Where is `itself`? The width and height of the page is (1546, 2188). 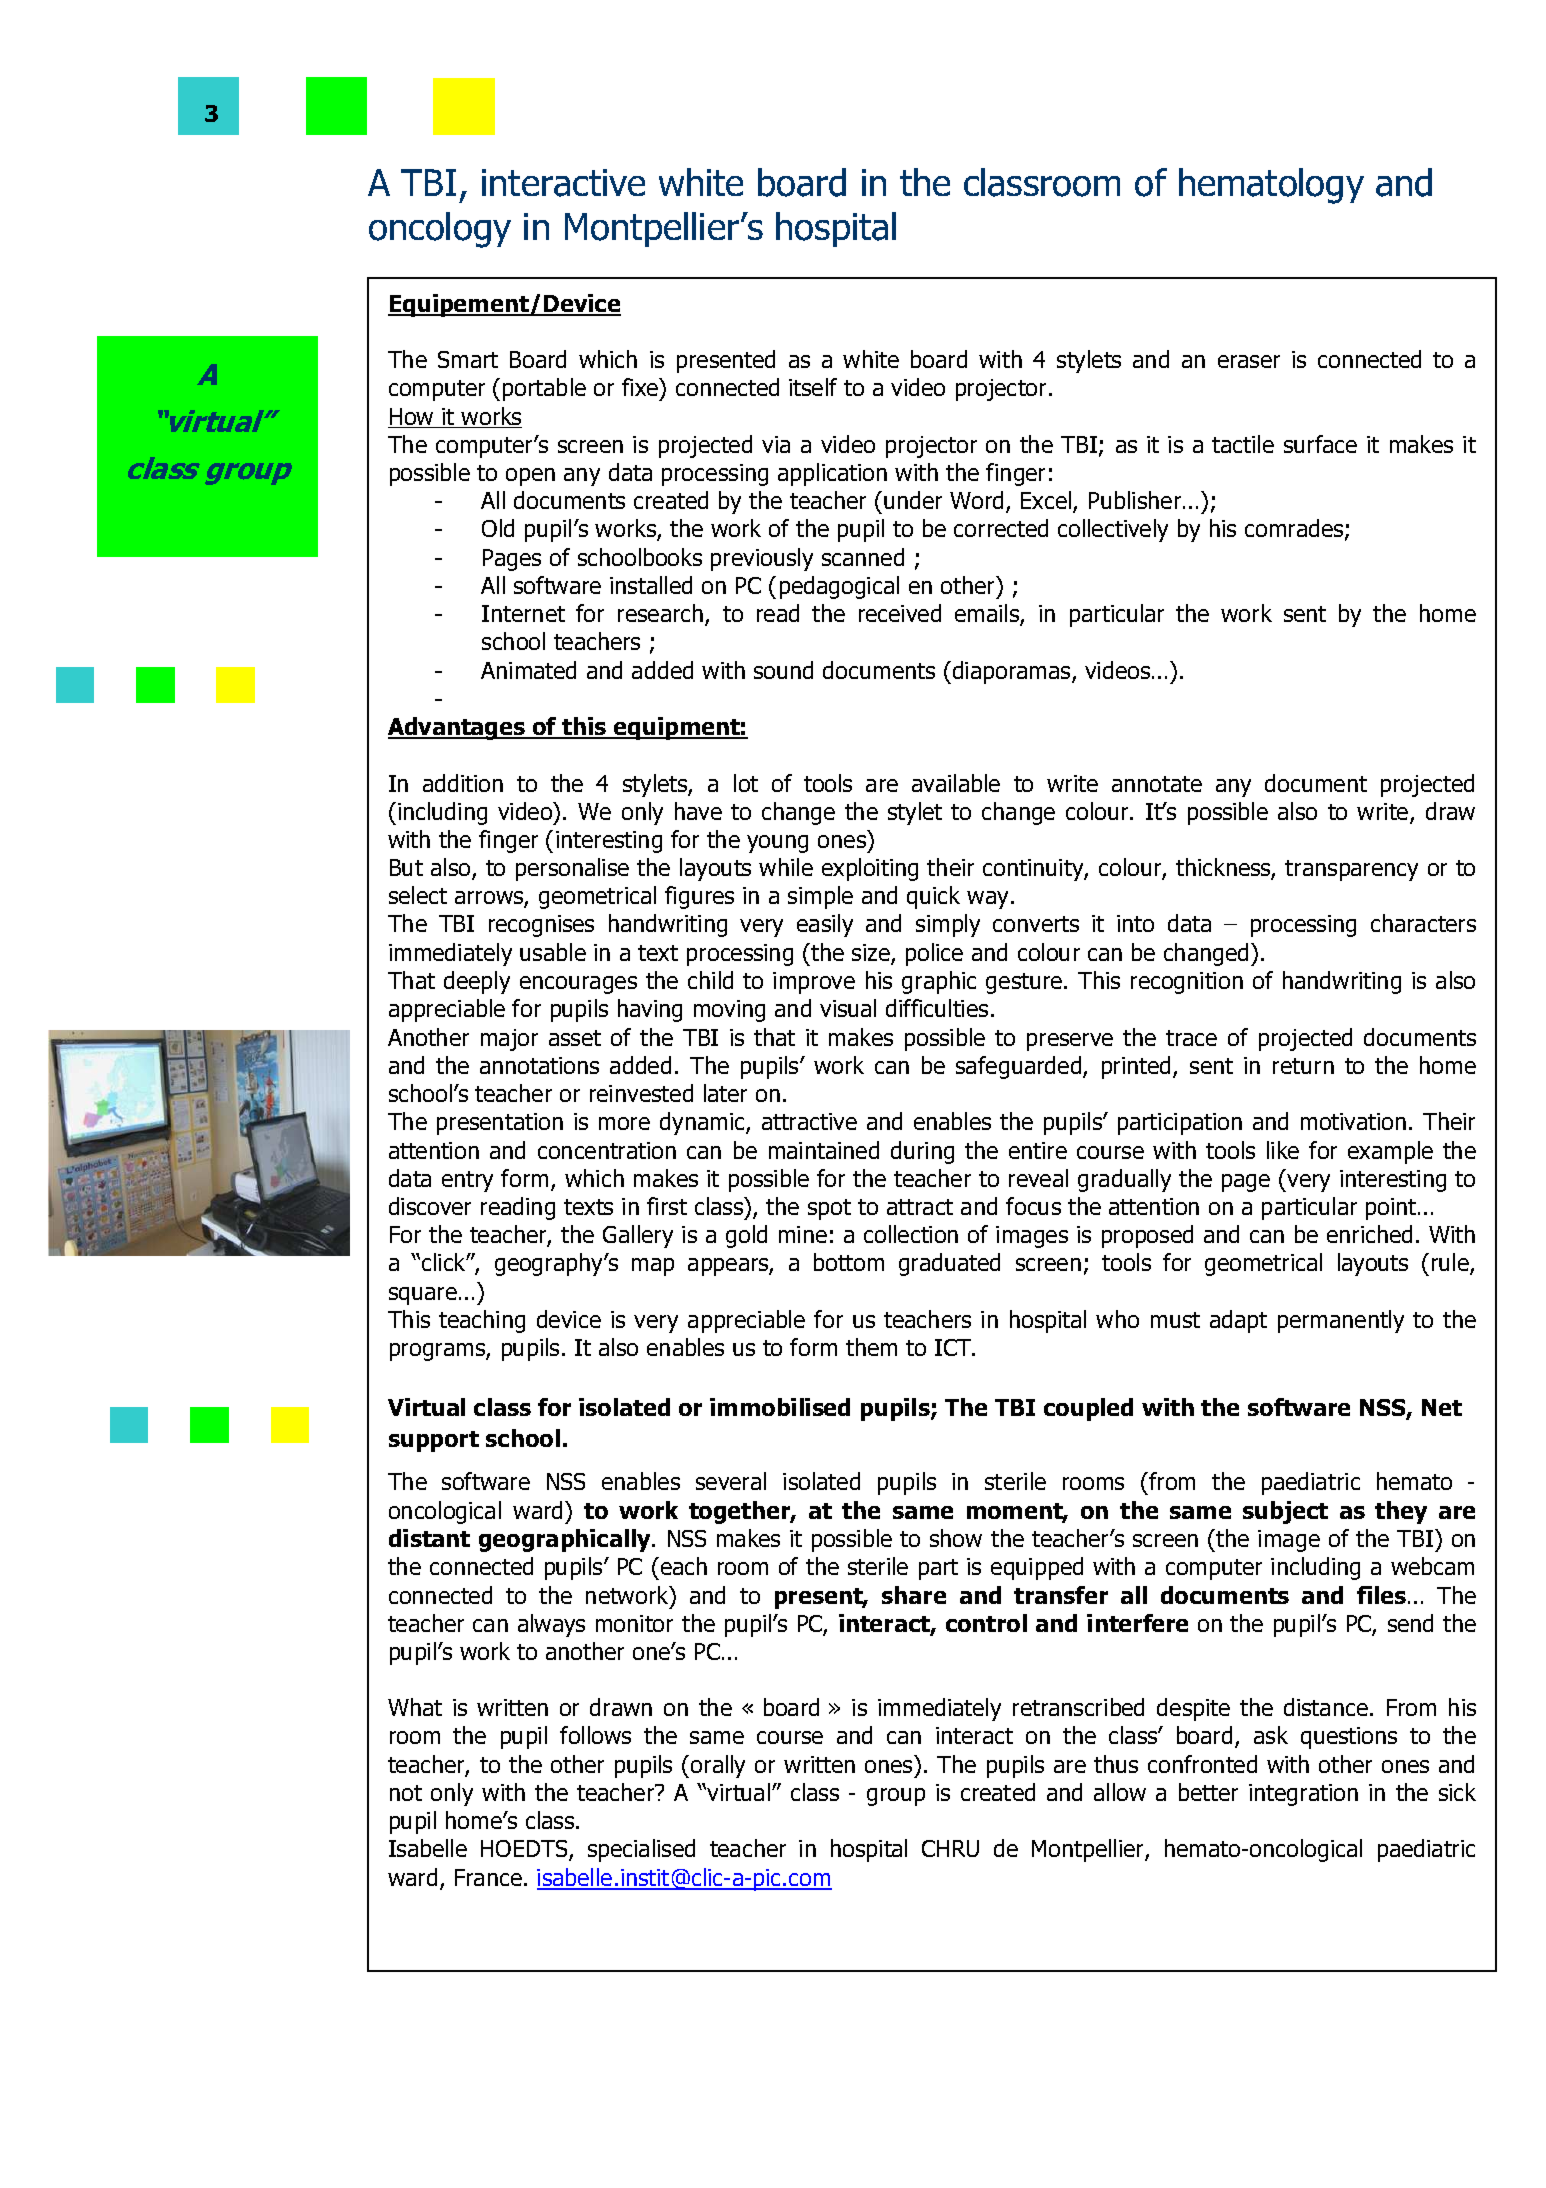
itself is located at coordinates (813, 387).
